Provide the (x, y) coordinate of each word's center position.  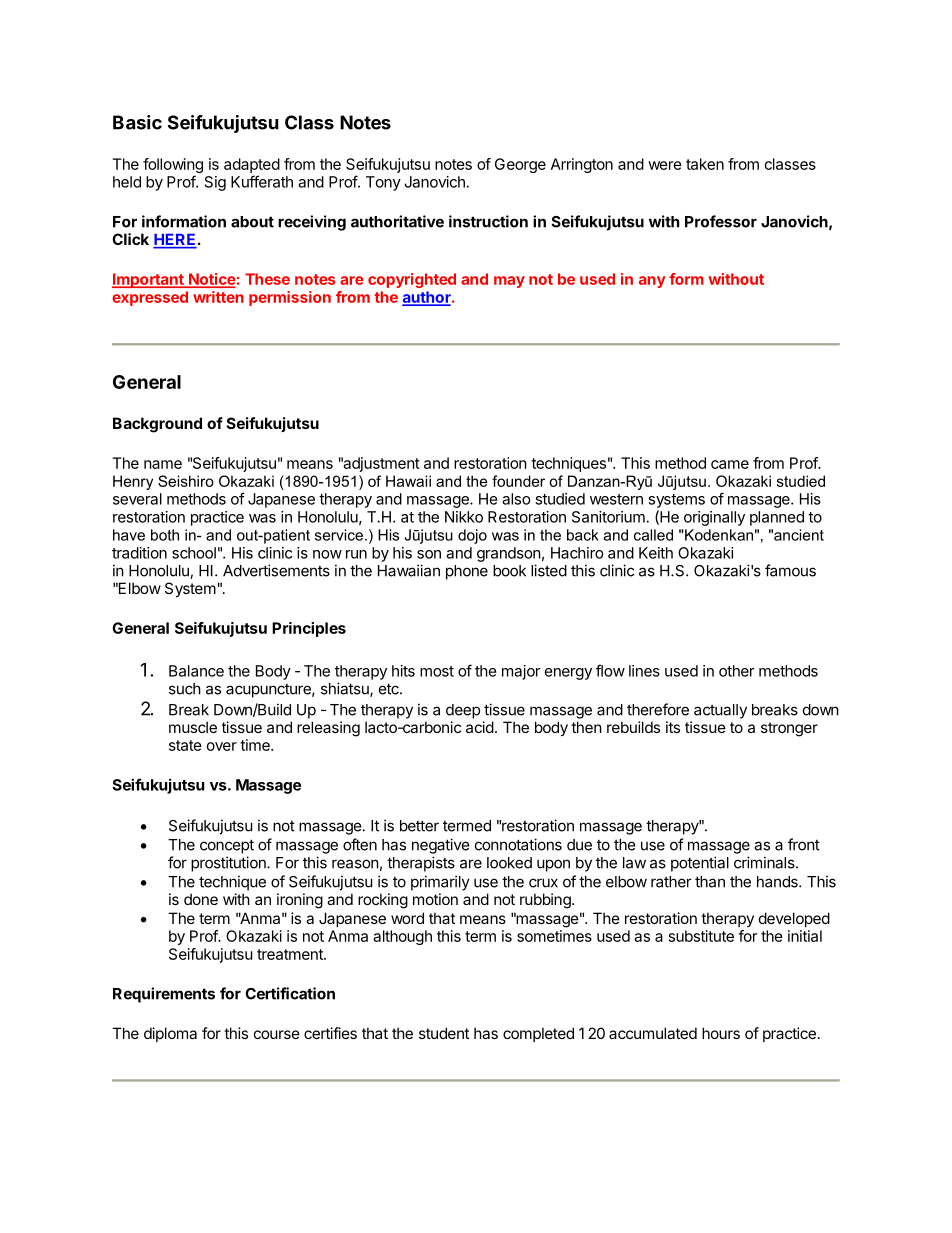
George (520, 165)
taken (705, 164)
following (173, 167)
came (730, 464)
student (444, 1033)
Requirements (164, 995)
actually (720, 711)
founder (518, 481)
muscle (193, 727)
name (163, 464)
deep (463, 711)
